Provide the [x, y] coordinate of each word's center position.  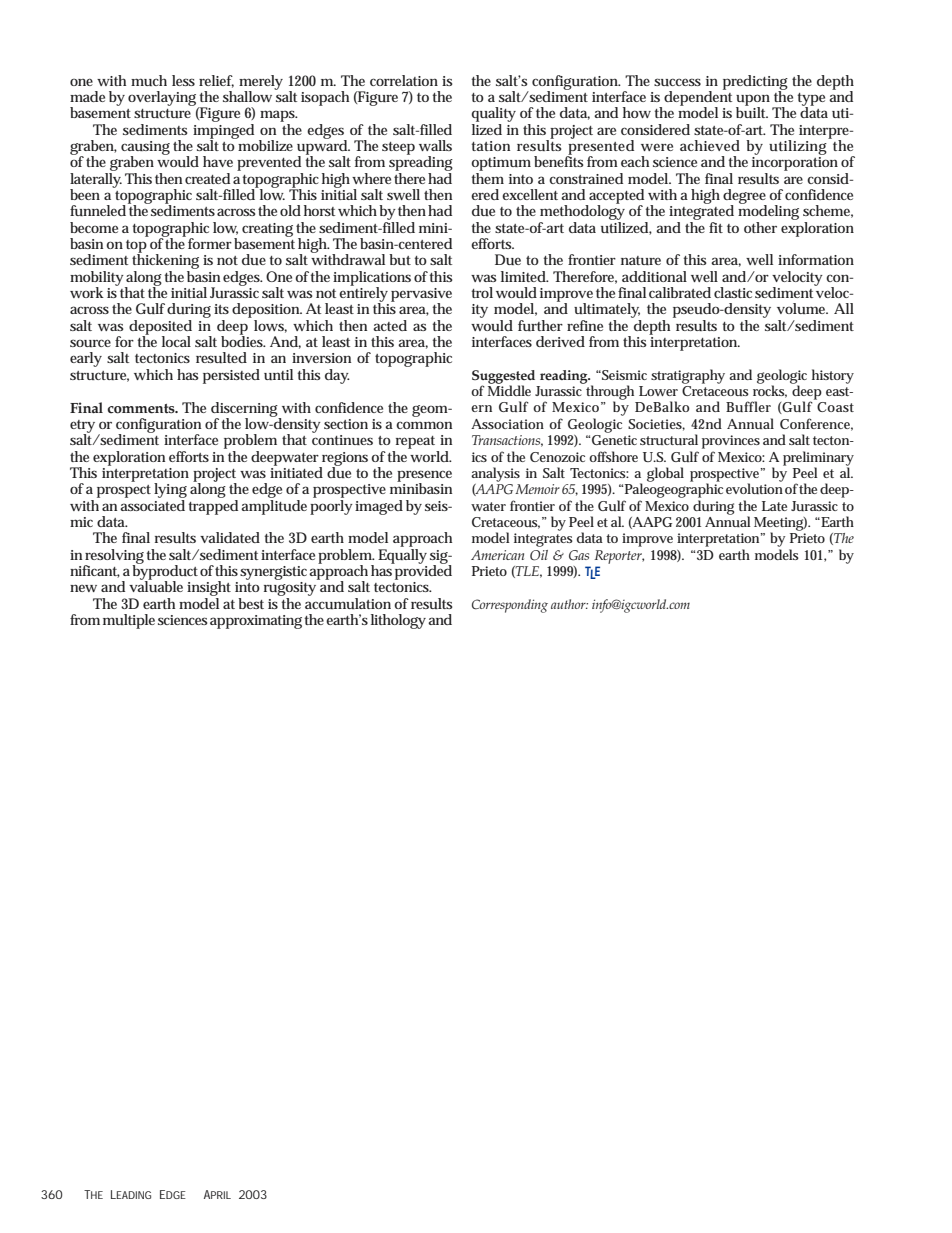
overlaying [162, 98]
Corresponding [510, 606]
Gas [579, 555]
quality [493, 116]
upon [753, 101]
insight [209, 590]
